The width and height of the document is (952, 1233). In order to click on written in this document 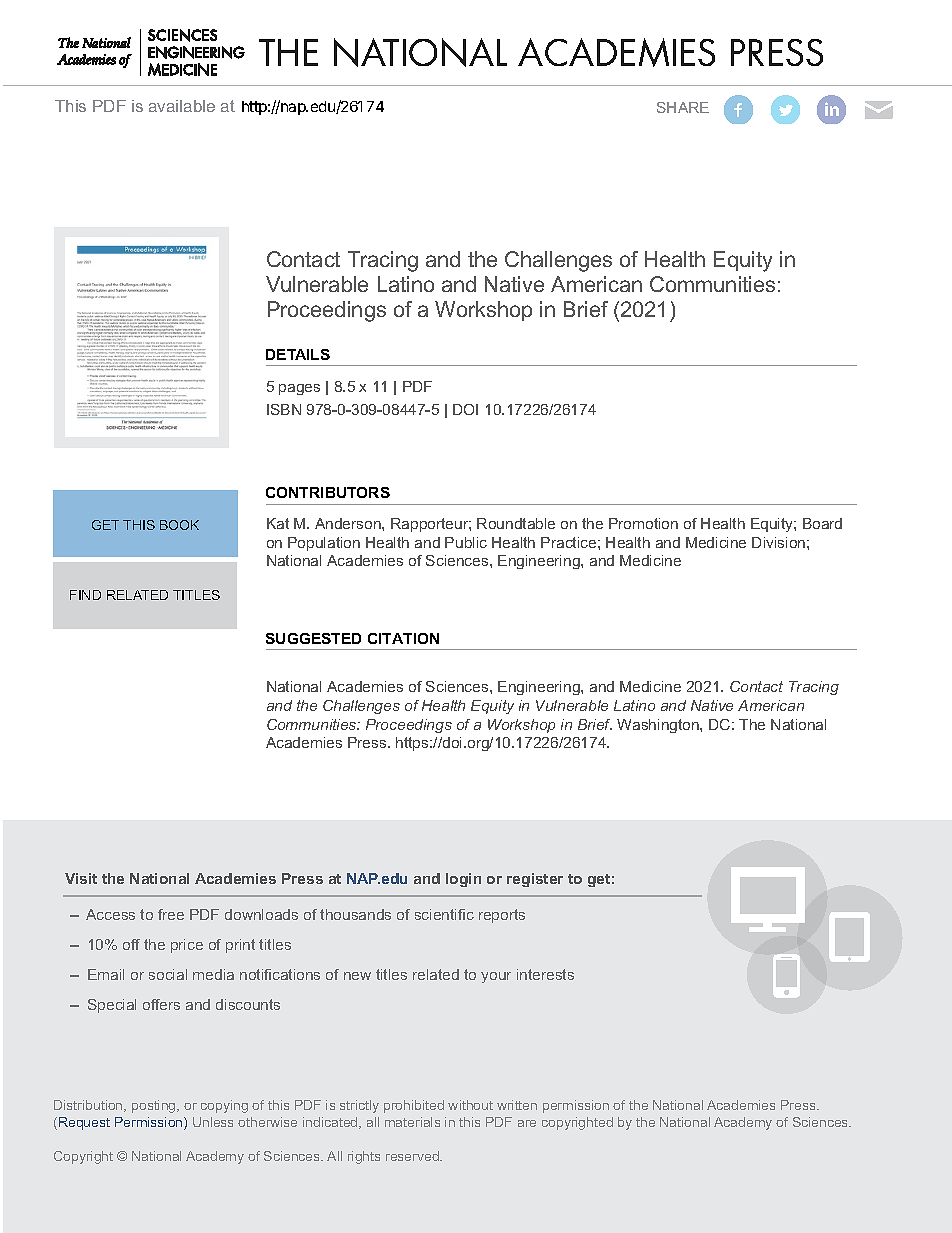, I will do `click(517, 1105)`.
